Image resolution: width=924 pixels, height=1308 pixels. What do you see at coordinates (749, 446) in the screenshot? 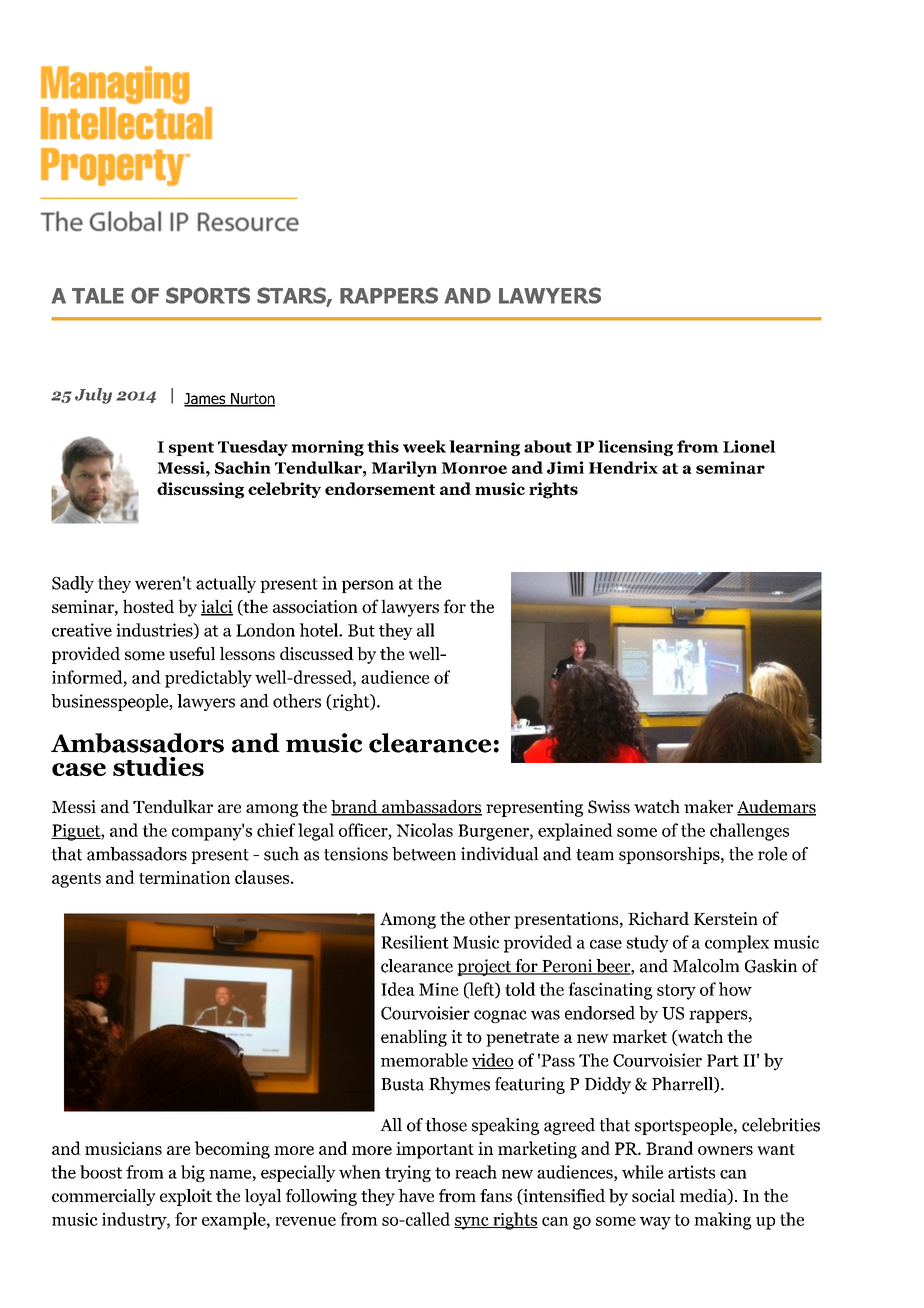
I see `Lionel` at bounding box center [749, 446].
